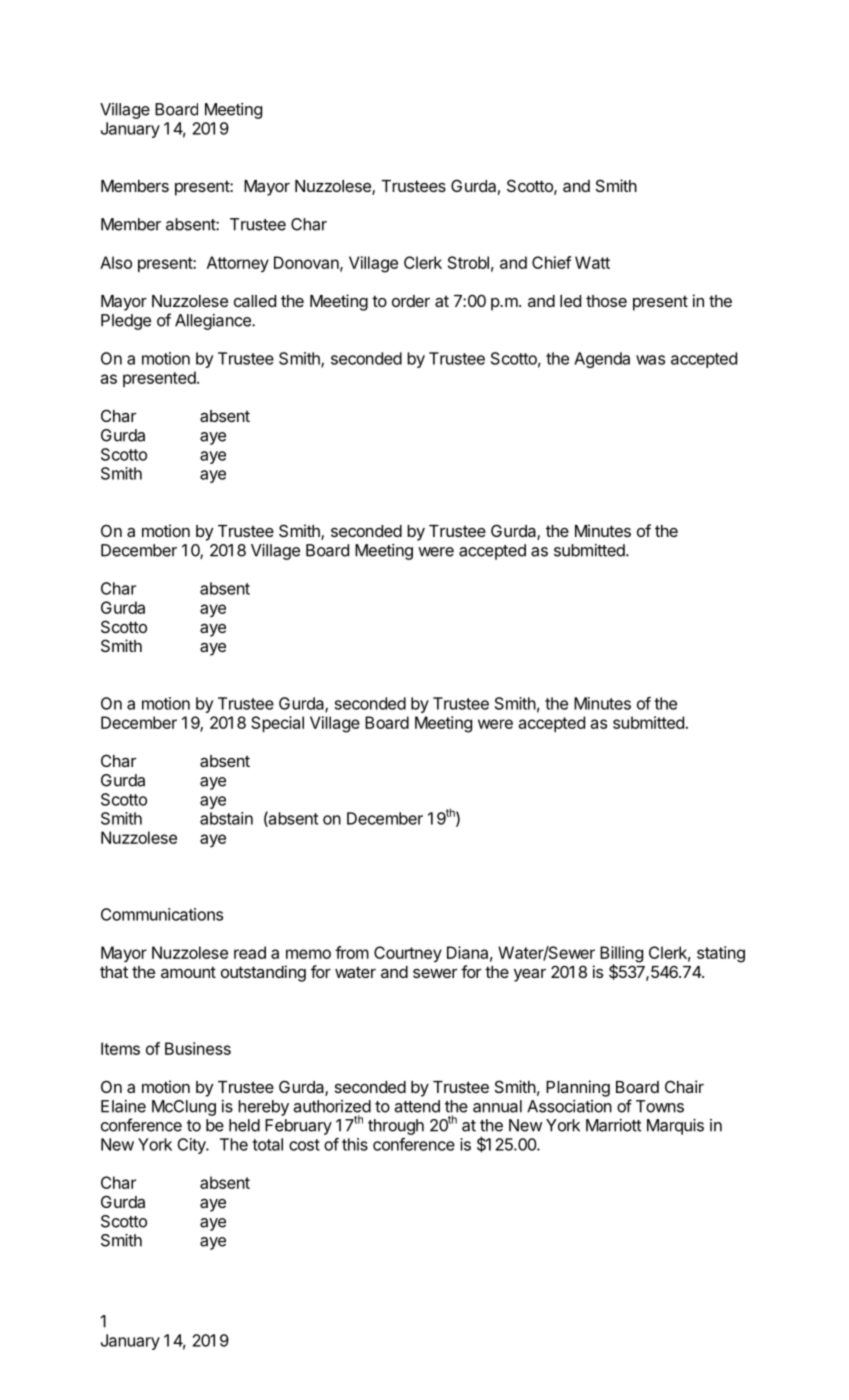 Image resolution: width=849 pixels, height=1400 pixels. I want to click on those, so click(606, 301).
